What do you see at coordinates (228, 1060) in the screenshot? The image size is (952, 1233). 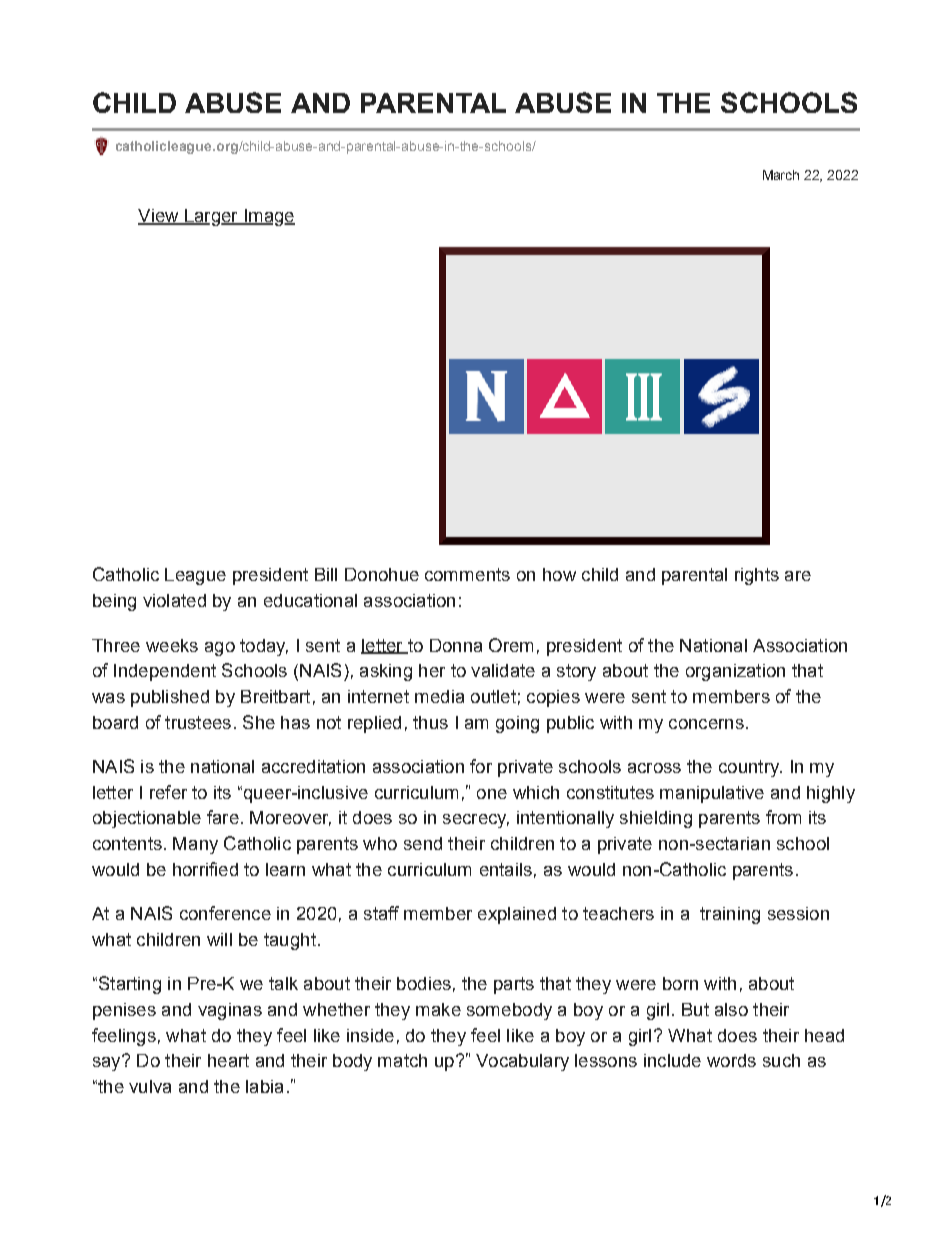 I see `heart` at bounding box center [228, 1060].
